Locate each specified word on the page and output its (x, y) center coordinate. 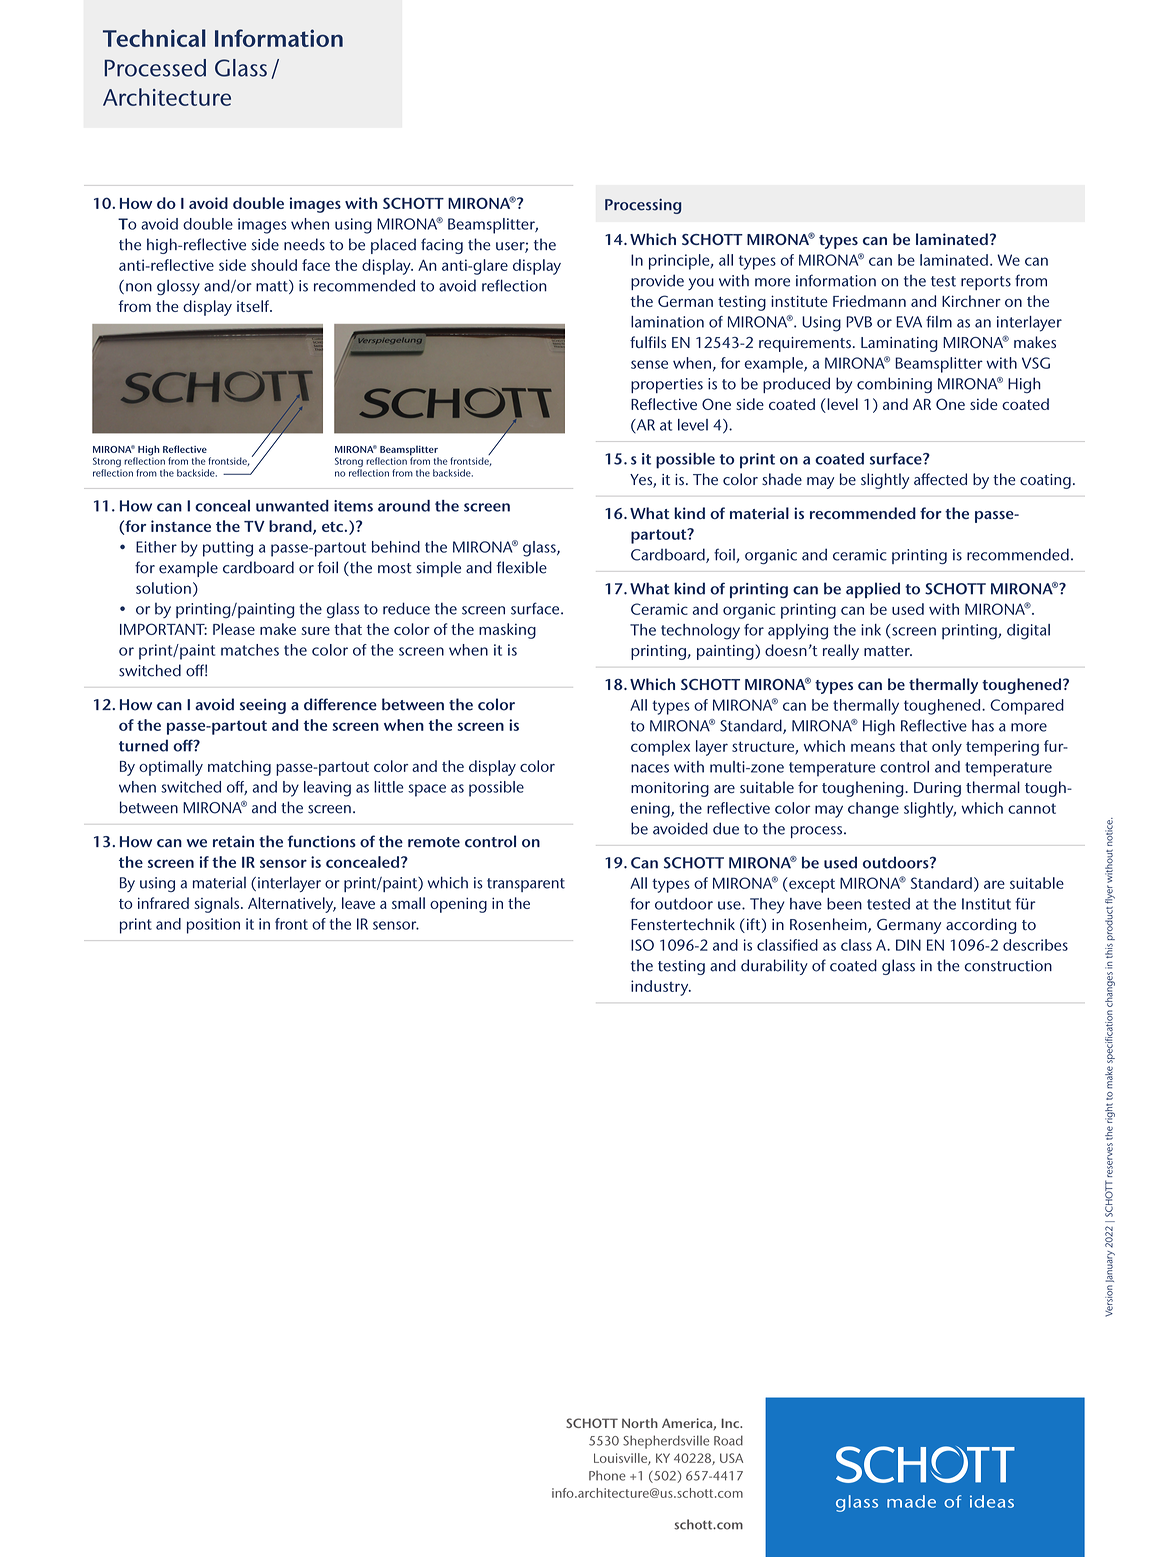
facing (442, 246)
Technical (154, 38)
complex (660, 748)
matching (239, 768)
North (640, 1423)
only (947, 748)
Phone (607, 1475)
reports (986, 283)
